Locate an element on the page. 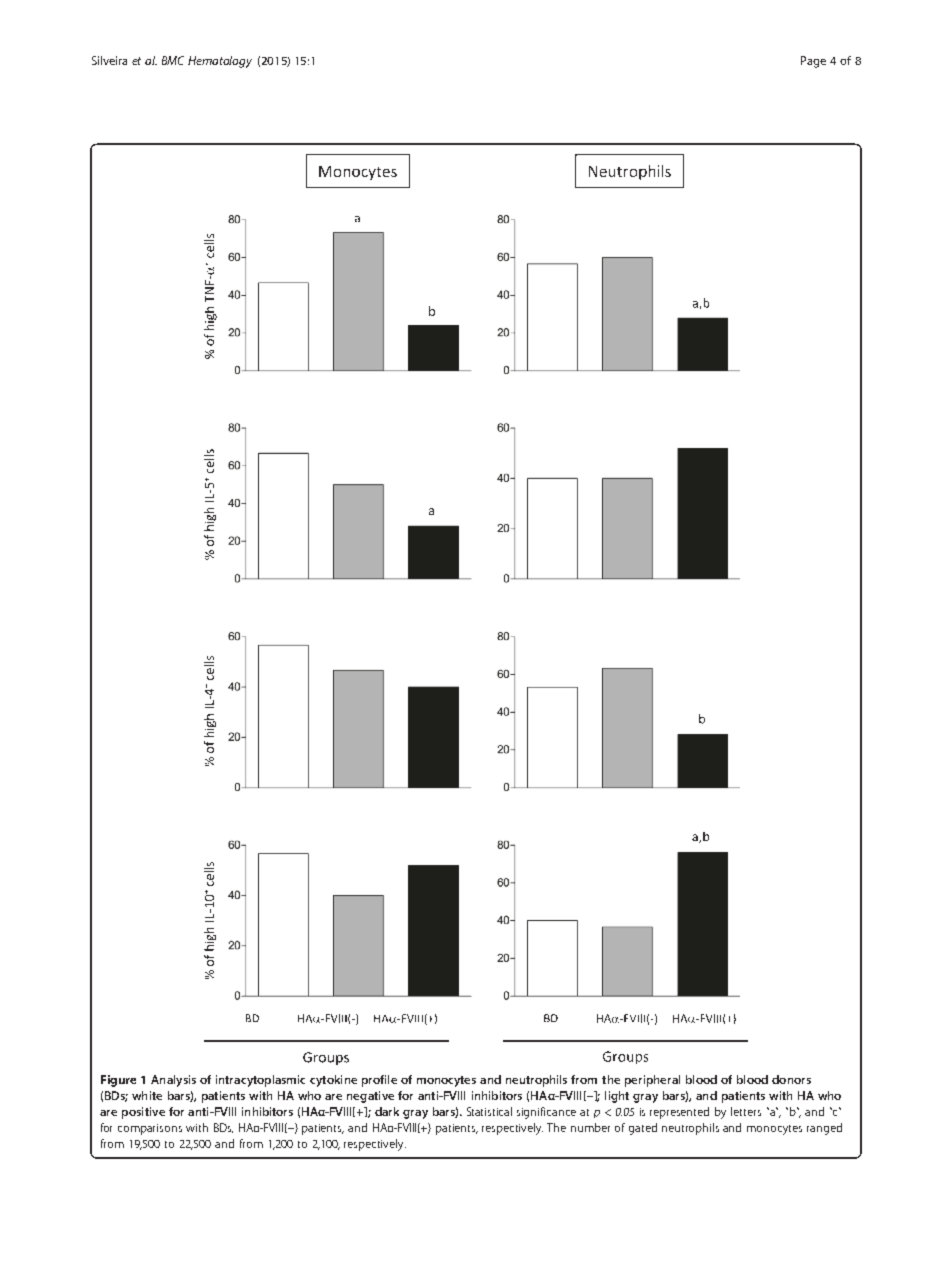 Image resolution: width=952 pixels, height=1270 pixels. peripheral is located at coordinates (652, 1081).
